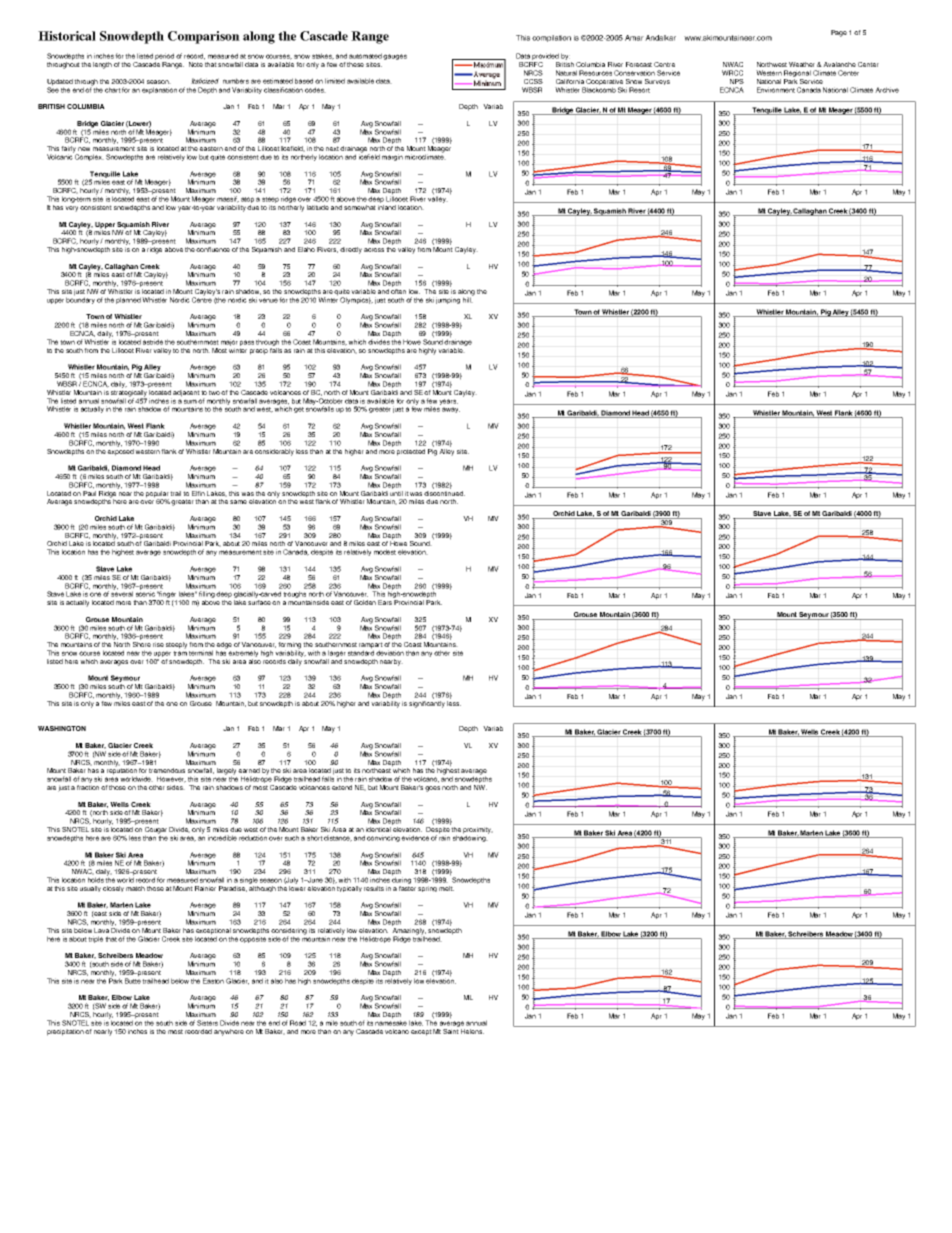  Describe the element at coordinates (432, 789) in the screenshot. I see `goes` at that location.
